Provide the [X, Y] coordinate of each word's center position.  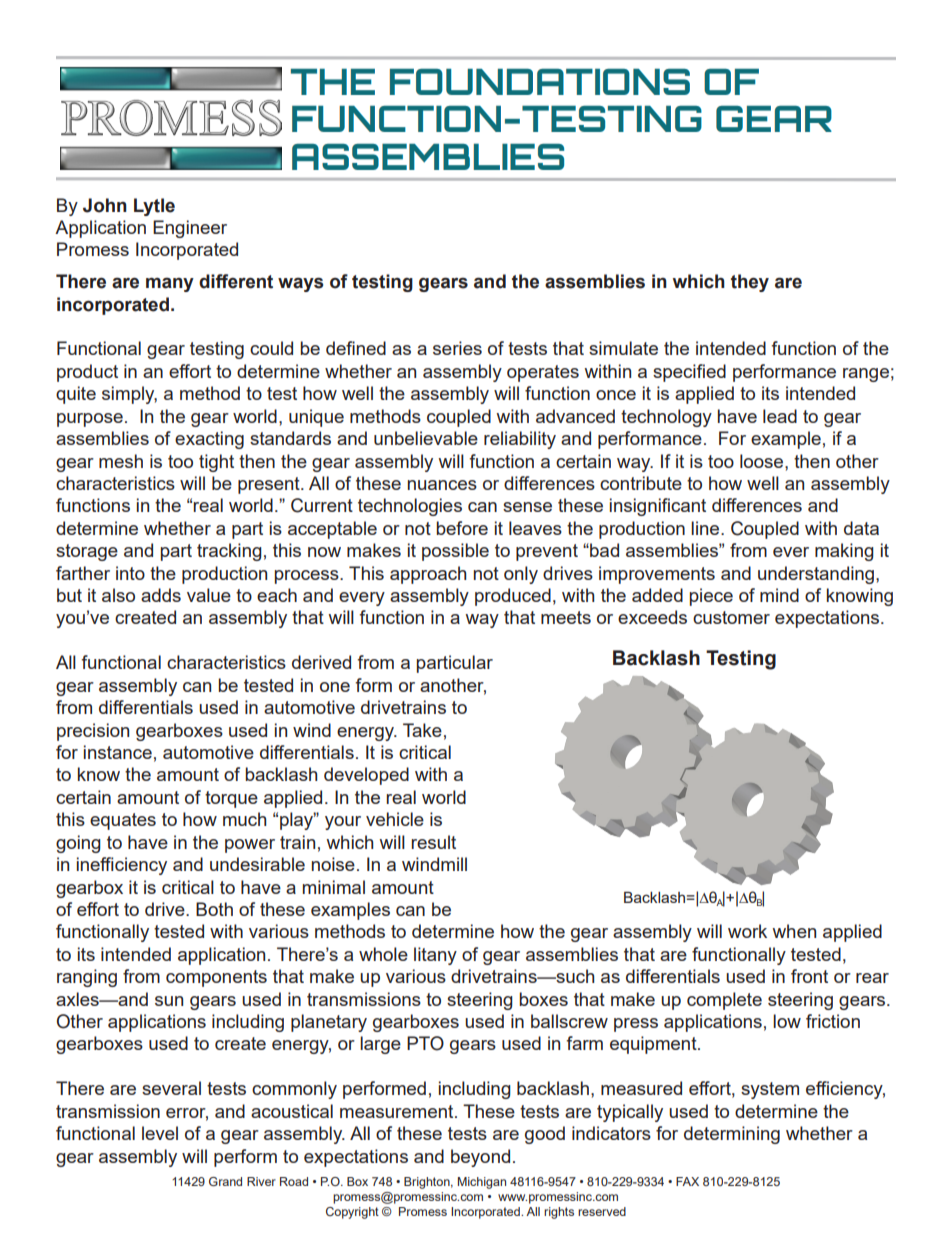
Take [422, 730]
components [216, 978]
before [462, 528]
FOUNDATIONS [540, 82]
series [457, 348]
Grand [225, 1181]
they [750, 283]
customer [731, 617]
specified [689, 373]
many [170, 284]
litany [435, 956]
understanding [817, 575]
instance [118, 752]
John [105, 205]
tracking [229, 552]
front [809, 976]
